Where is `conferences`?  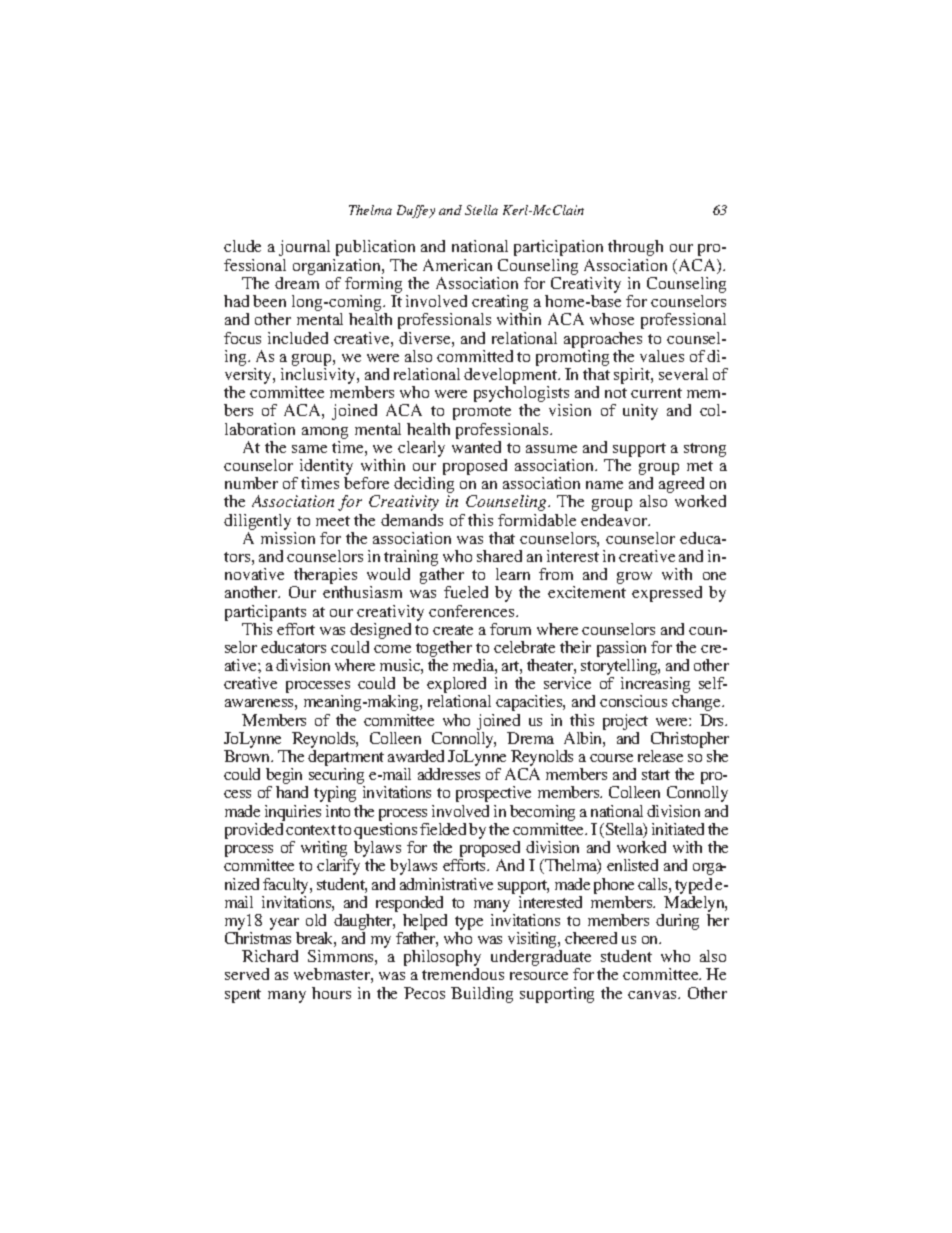 conferences is located at coordinates (473, 611).
